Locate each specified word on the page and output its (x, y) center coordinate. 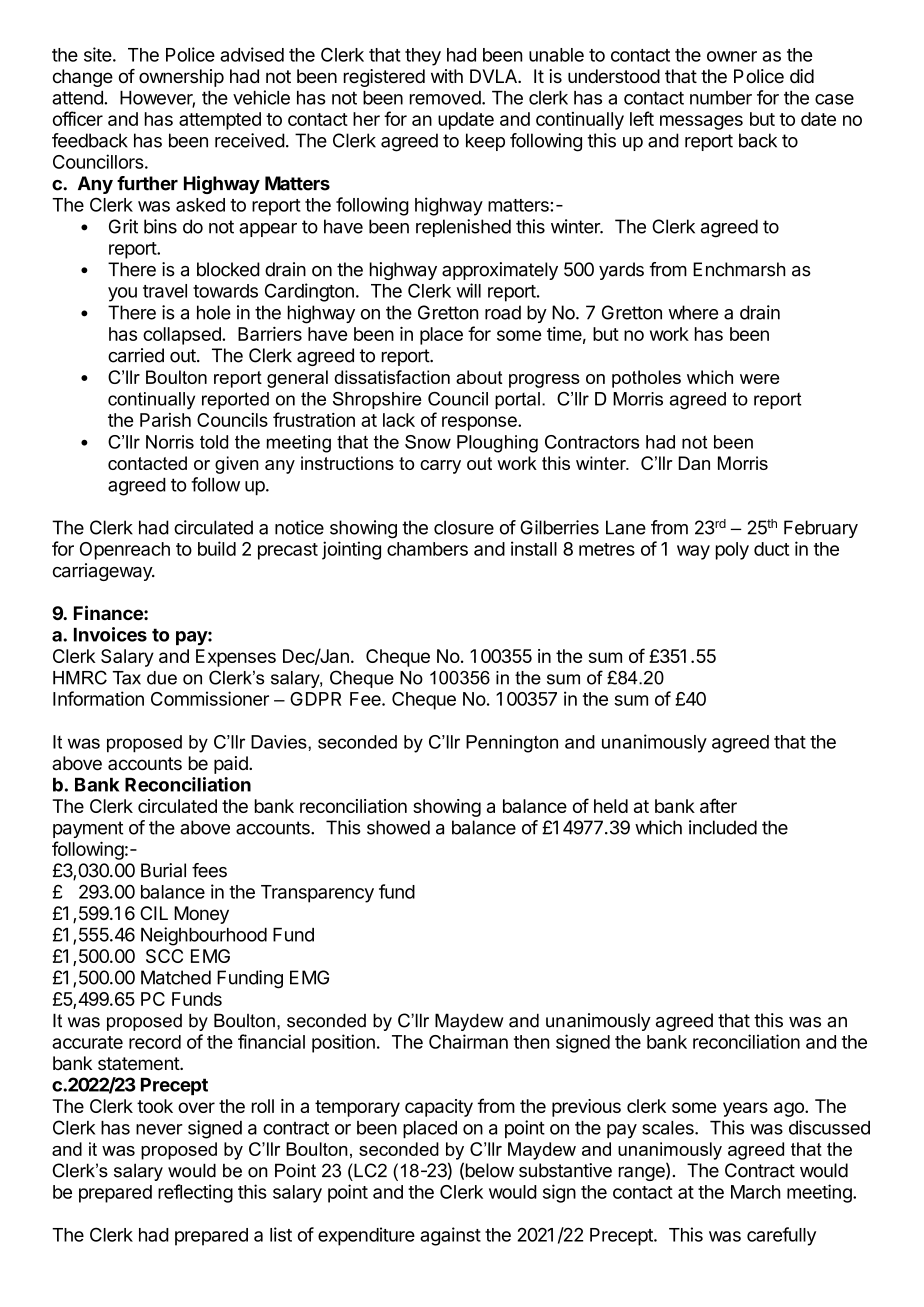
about (479, 377)
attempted (220, 121)
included (723, 827)
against (450, 1236)
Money (201, 915)
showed (398, 827)
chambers (427, 549)
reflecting (195, 1193)
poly (732, 551)
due (162, 678)
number (721, 98)
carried (136, 355)
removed (446, 98)
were (759, 379)
